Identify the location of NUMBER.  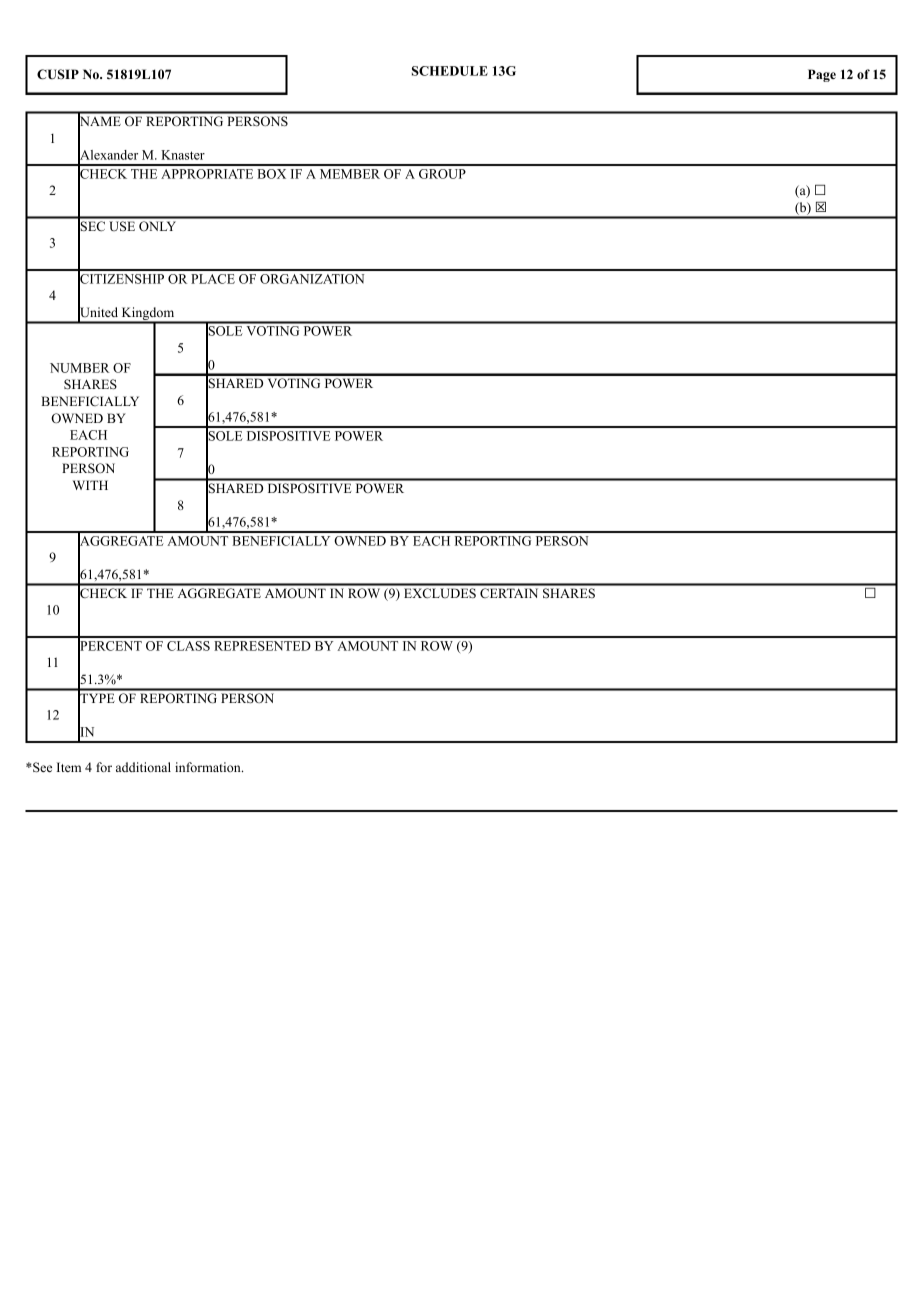
(80, 368).
